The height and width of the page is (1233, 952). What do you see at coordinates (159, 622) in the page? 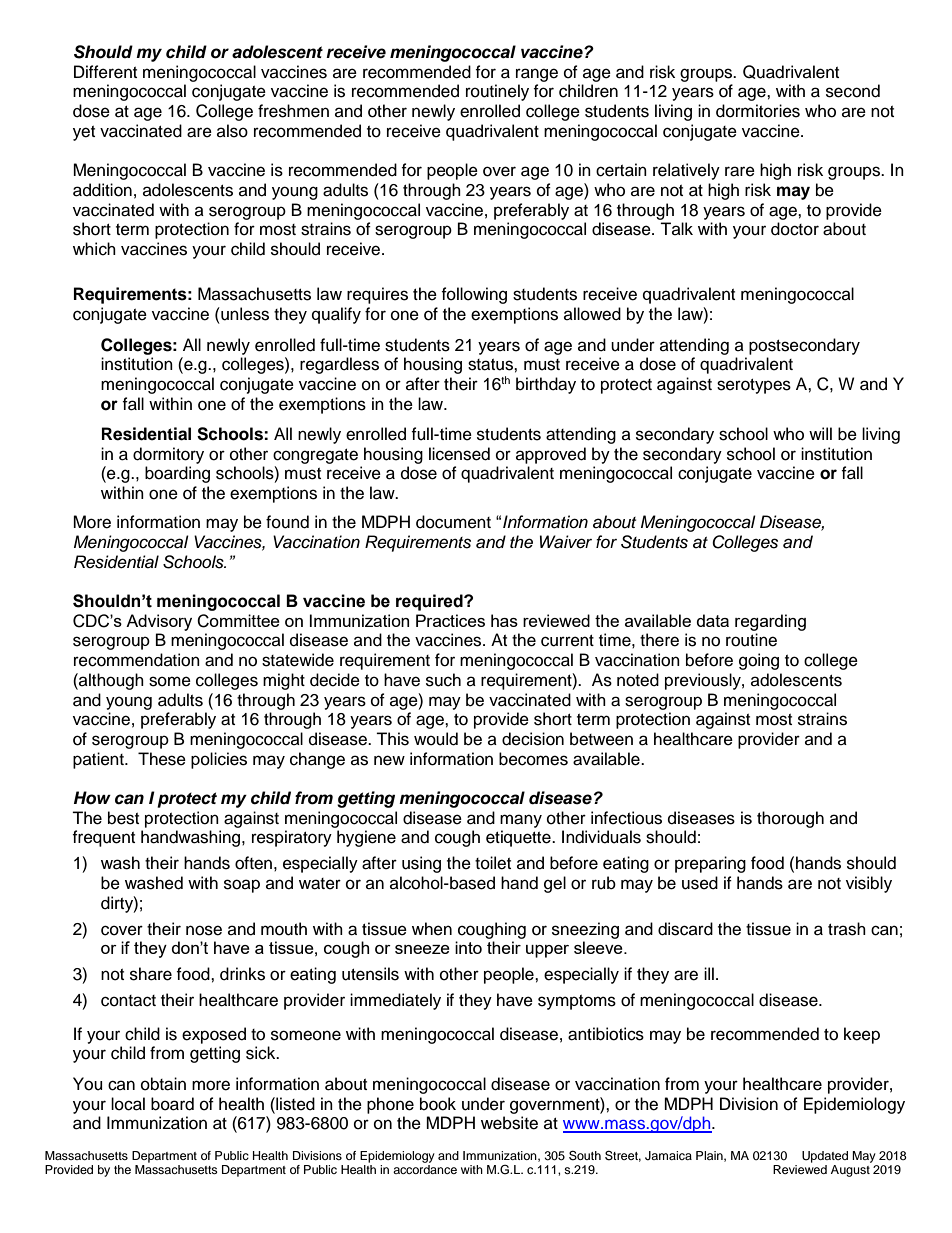
I see `Advisory` at bounding box center [159, 622].
